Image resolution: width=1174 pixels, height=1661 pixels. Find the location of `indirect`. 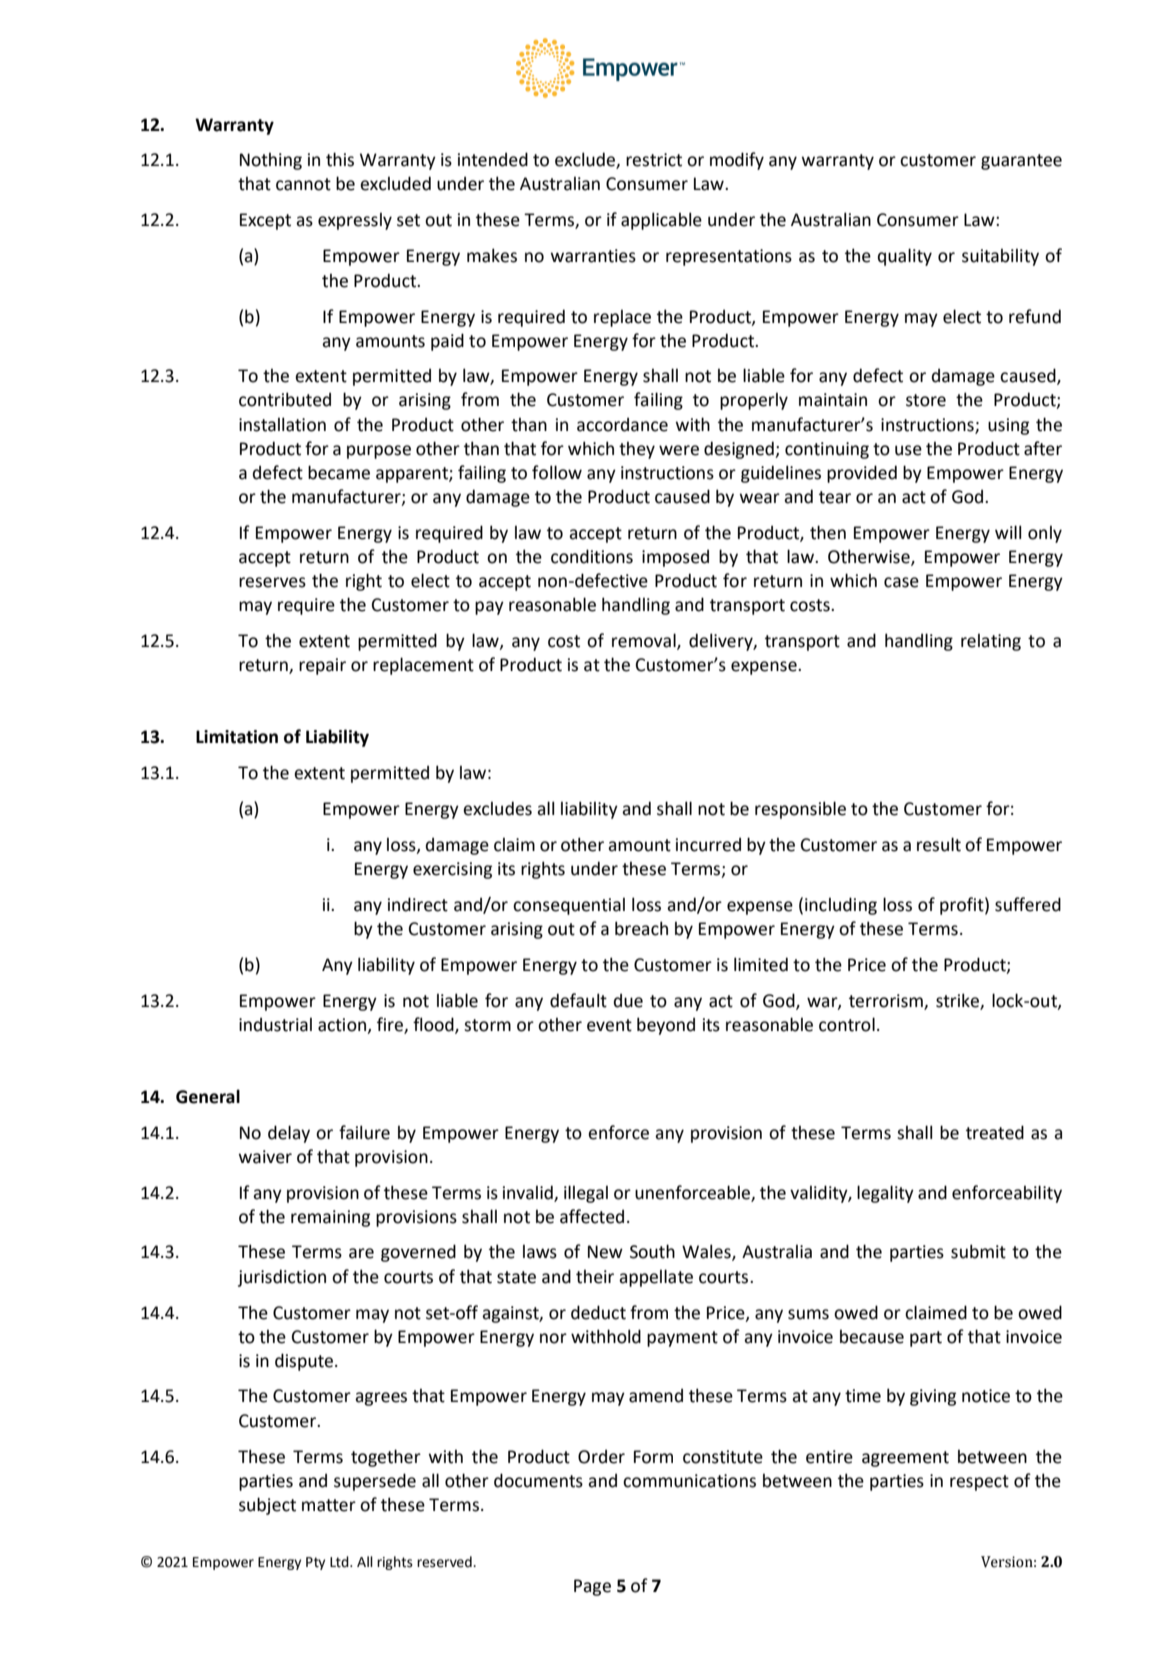

indirect is located at coordinates (418, 904).
